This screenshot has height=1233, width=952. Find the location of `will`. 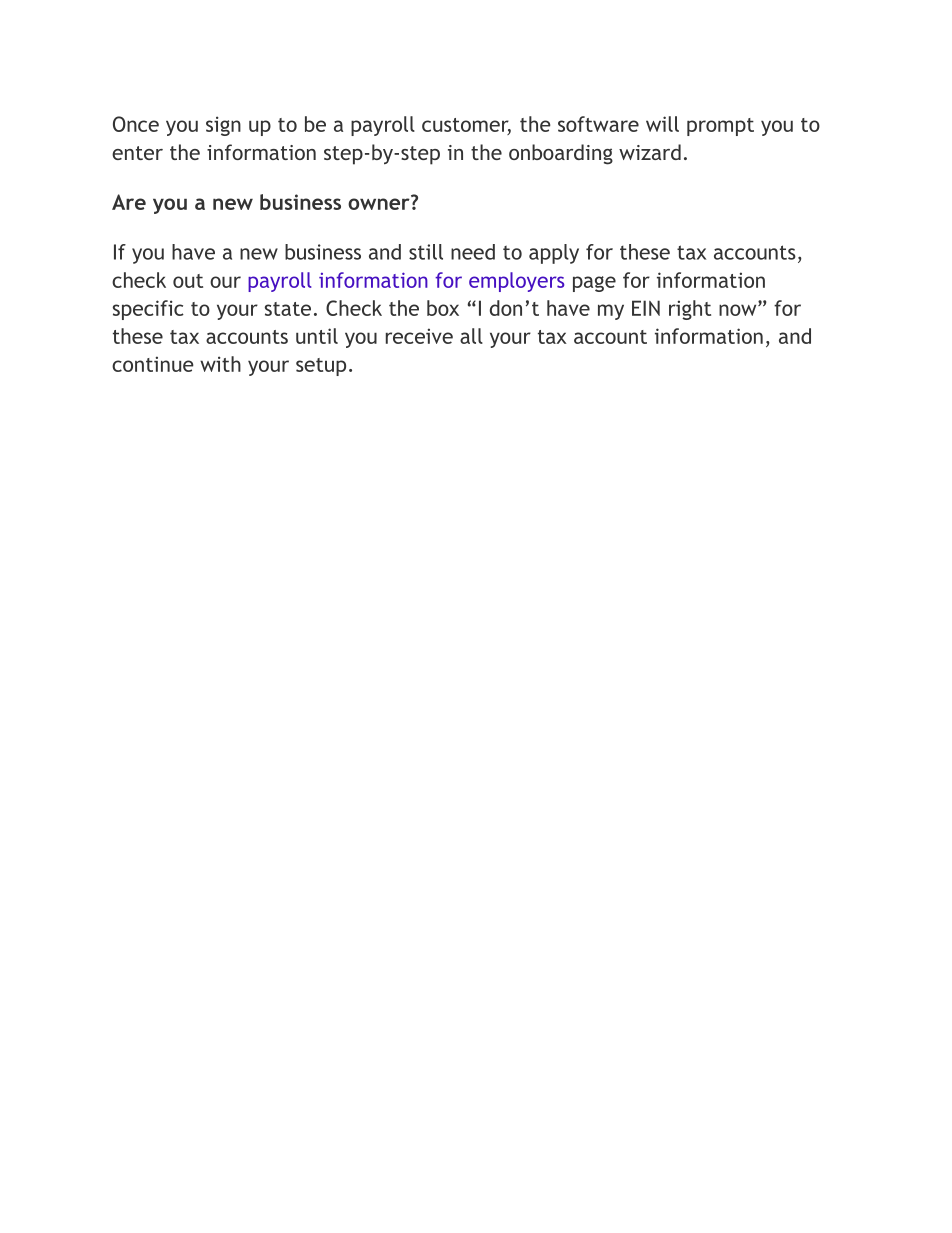

will is located at coordinates (662, 124).
